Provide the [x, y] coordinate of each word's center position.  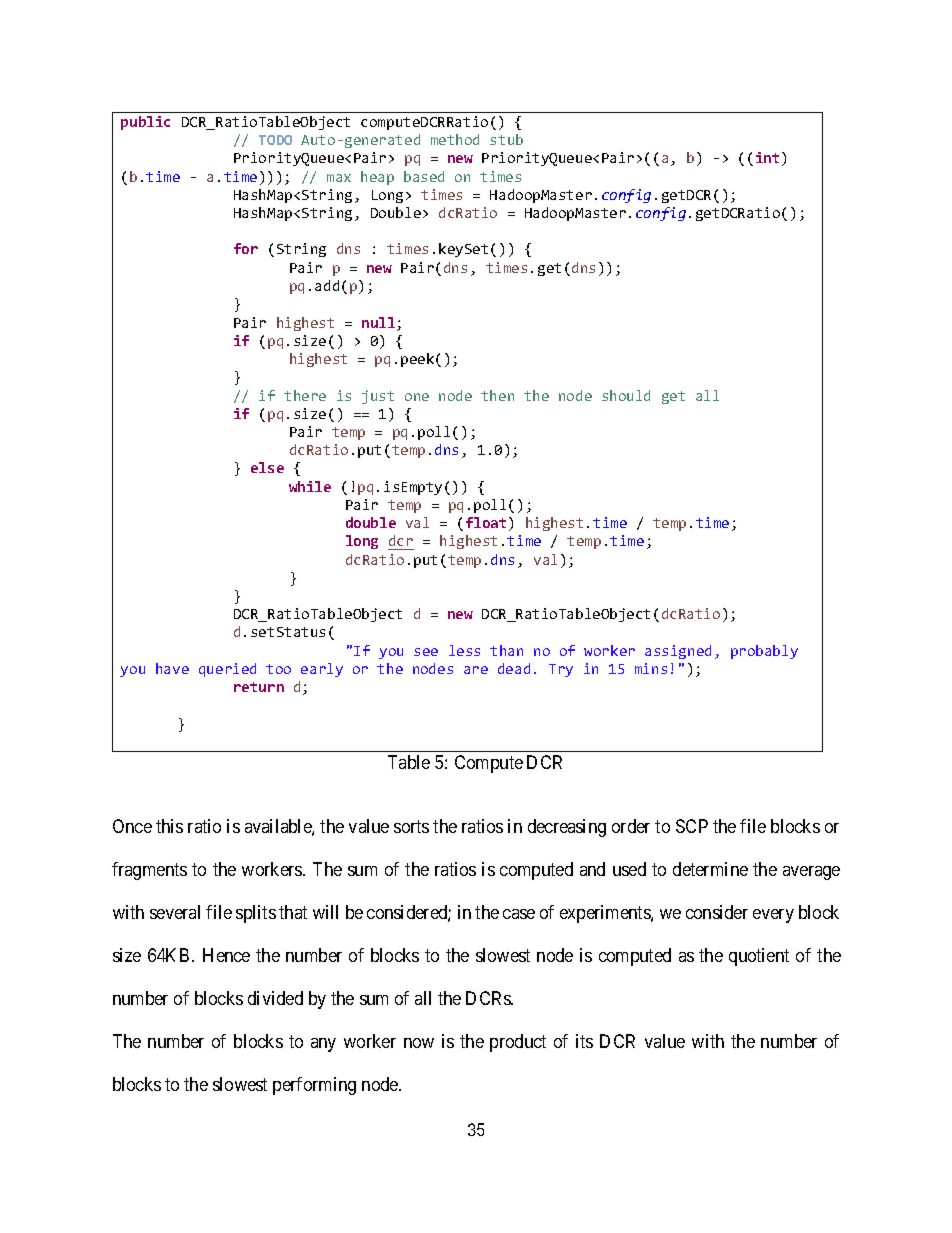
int [767, 157]
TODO [275, 140]
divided [275, 998]
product [518, 1043]
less [464, 650]
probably [764, 652]
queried [227, 670]
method [455, 139]
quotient [759, 957]
